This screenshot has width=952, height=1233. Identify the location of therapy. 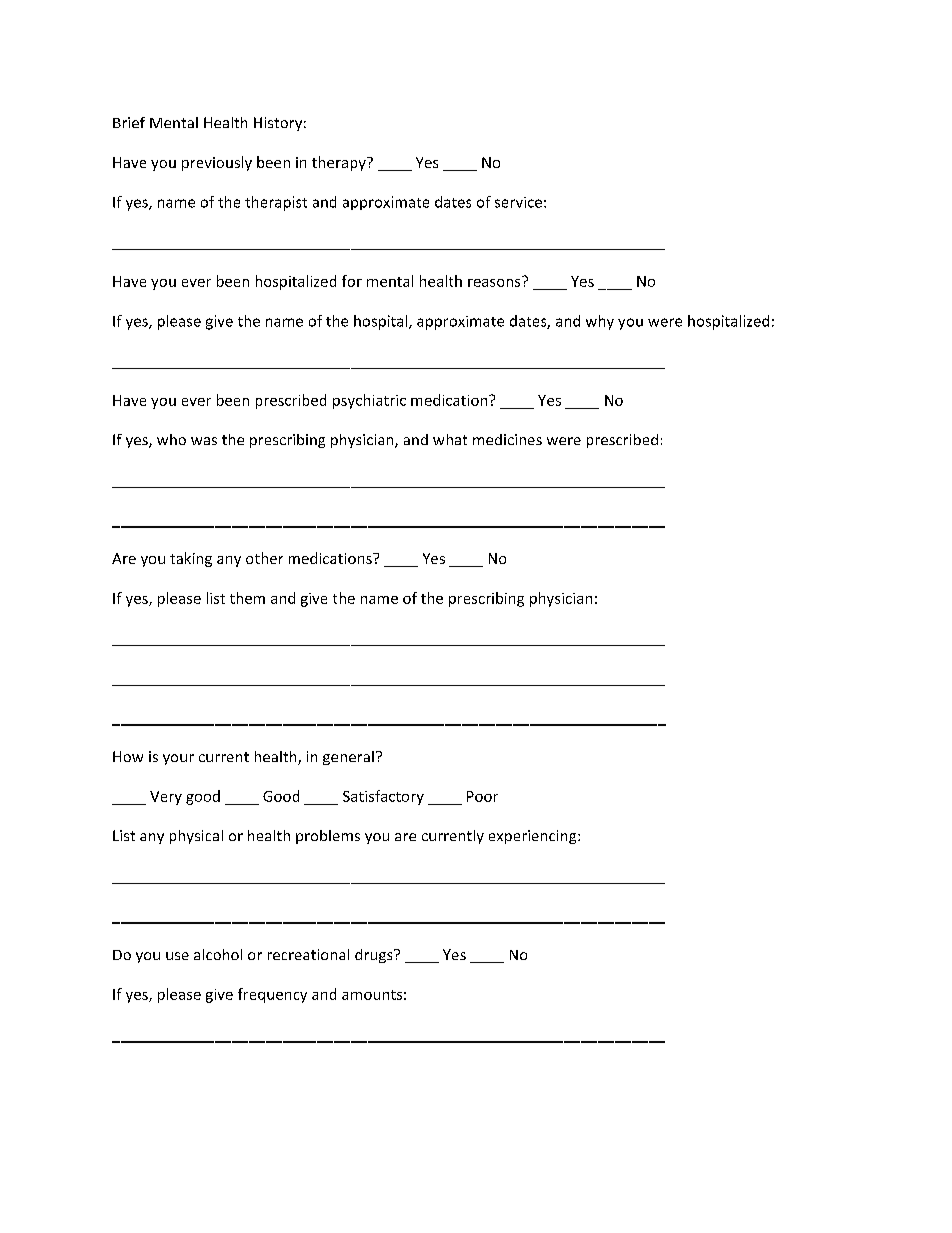
(340, 163).
